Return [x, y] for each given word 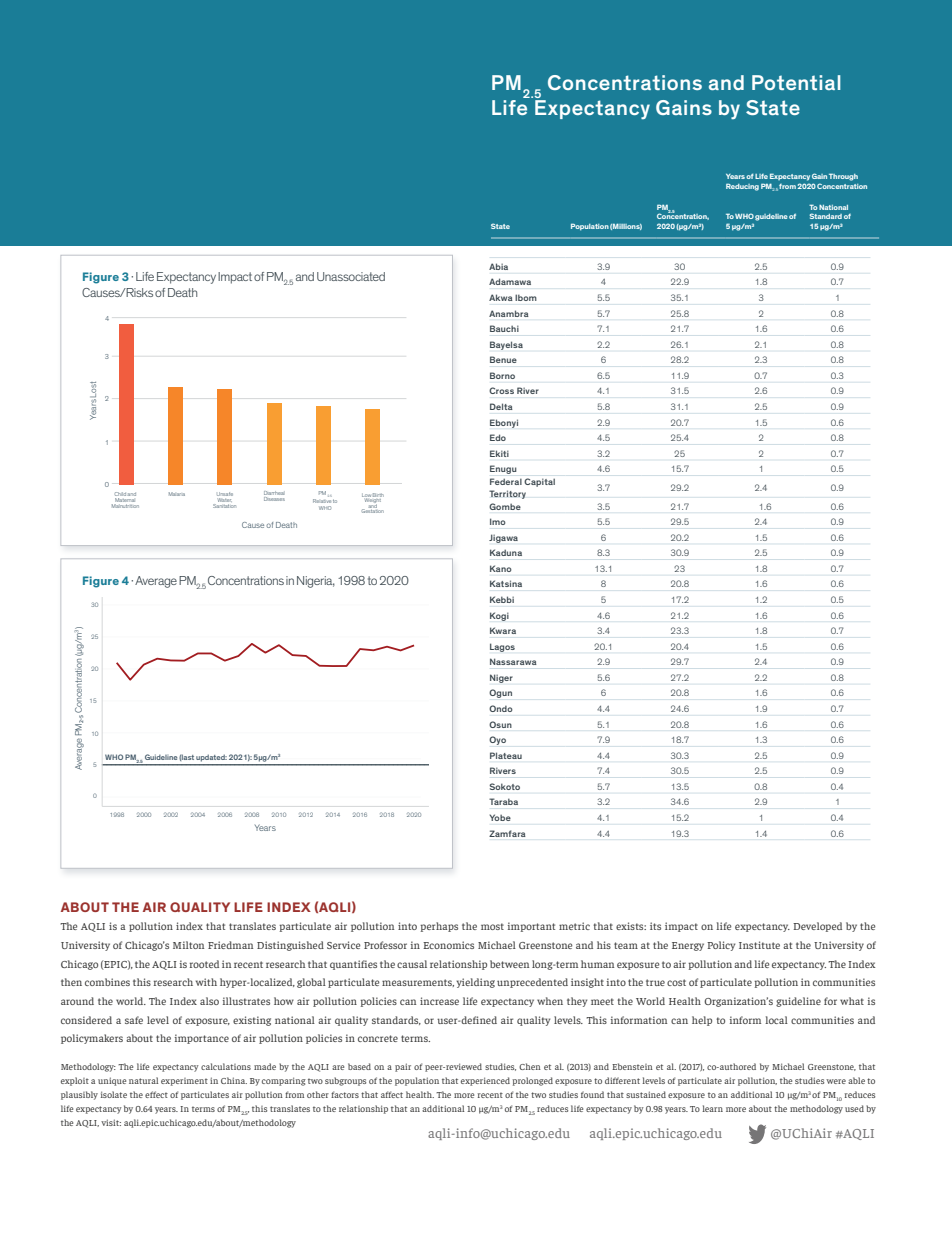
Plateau [506, 755]
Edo [498, 437]
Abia [498, 266]
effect [156, 1094]
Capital [539, 482]
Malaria [177, 494]
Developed [817, 927]
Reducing [742, 187]
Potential [796, 82]
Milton [188, 945]
